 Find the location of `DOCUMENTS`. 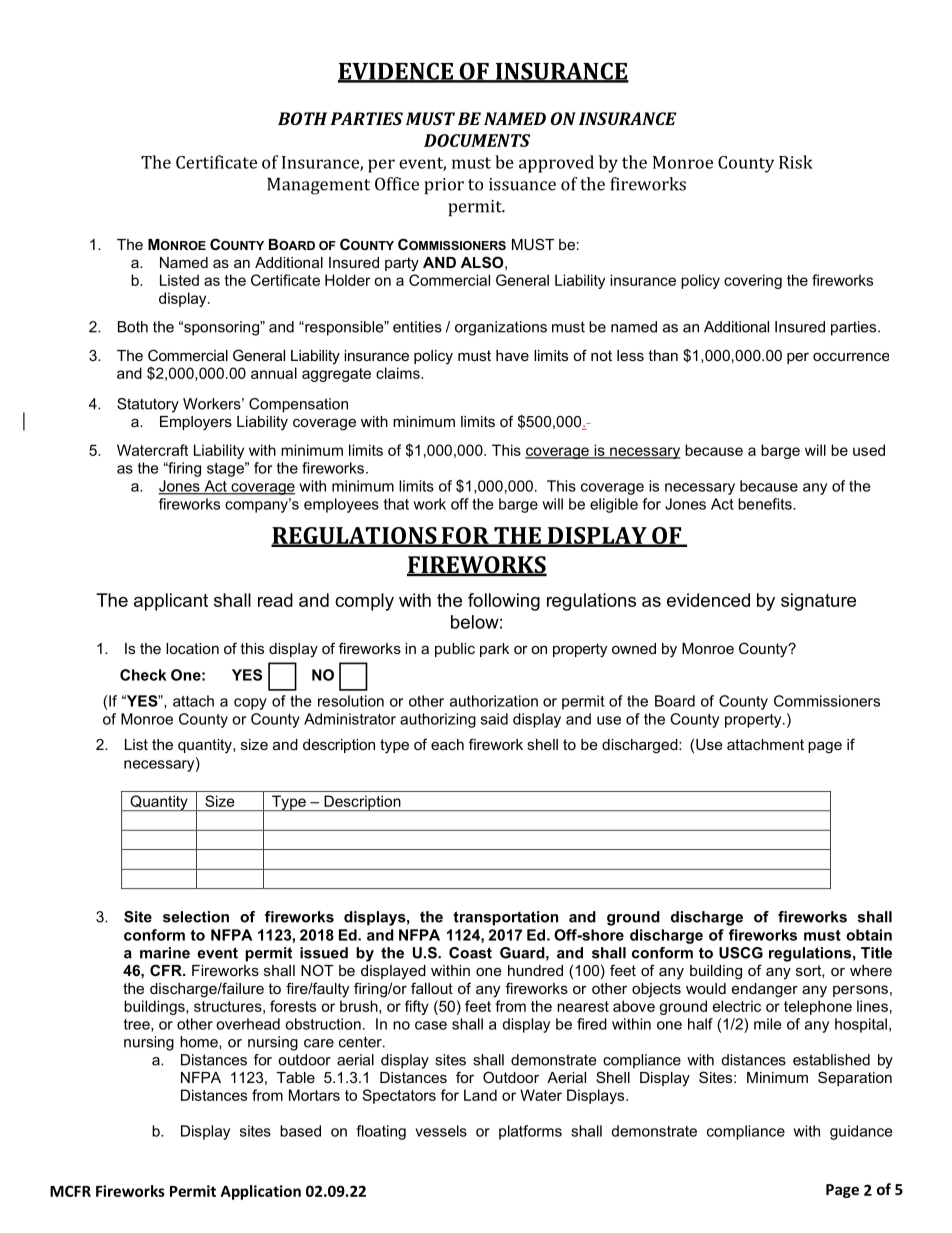

DOCUMENTS is located at coordinates (477, 140).
